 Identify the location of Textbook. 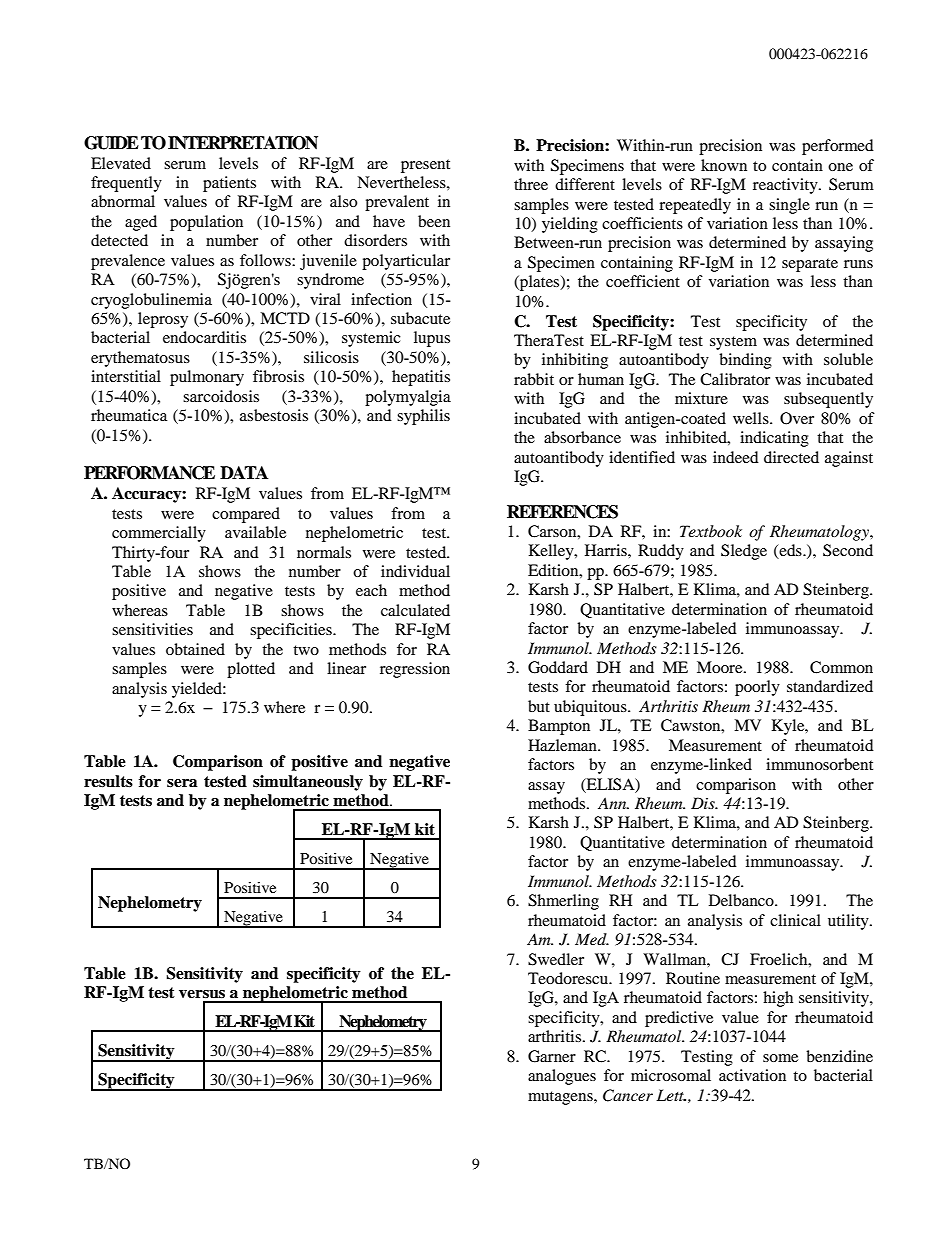
(711, 531).
